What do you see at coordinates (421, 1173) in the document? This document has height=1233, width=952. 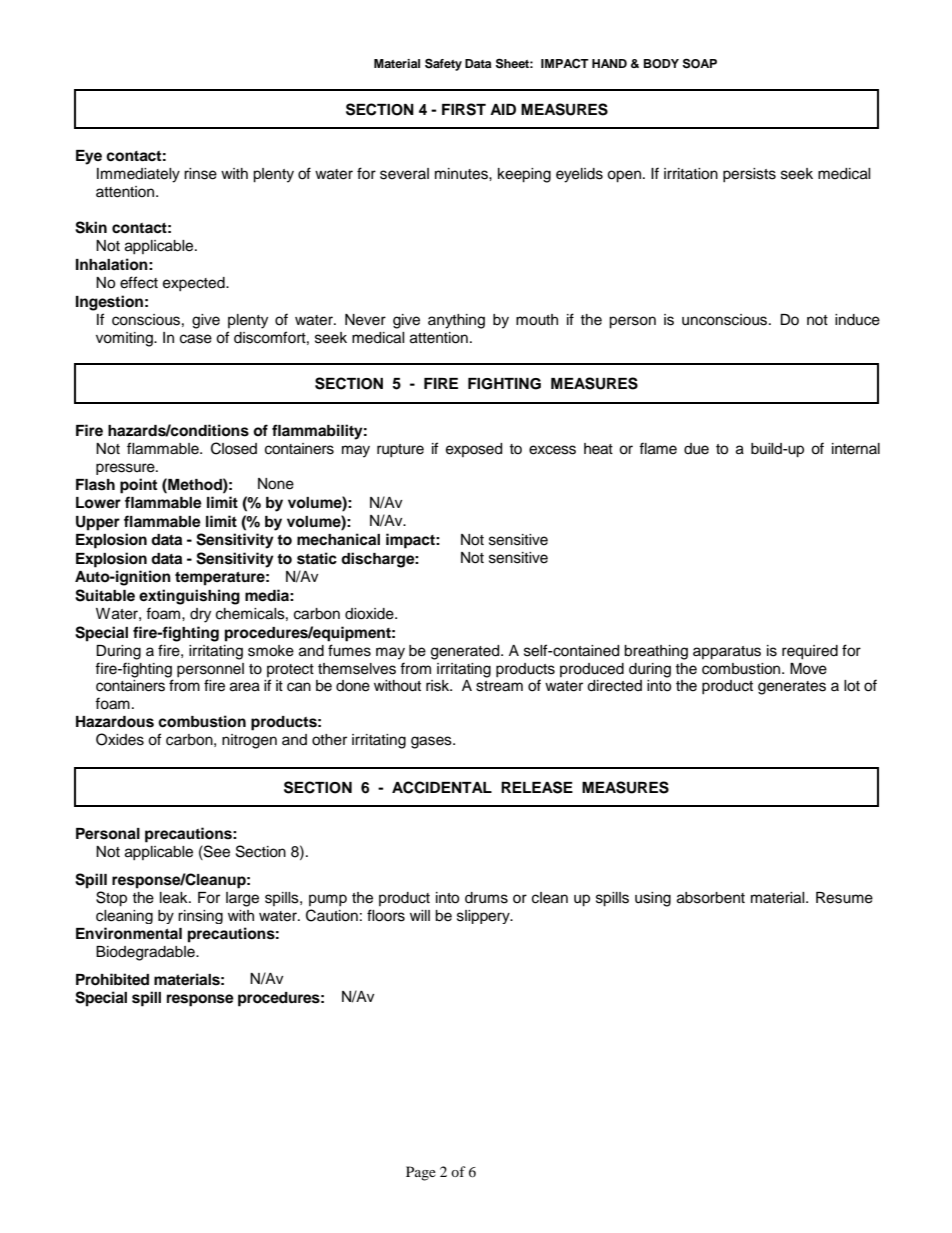 I see `Page` at bounding box center [421, 1173].
